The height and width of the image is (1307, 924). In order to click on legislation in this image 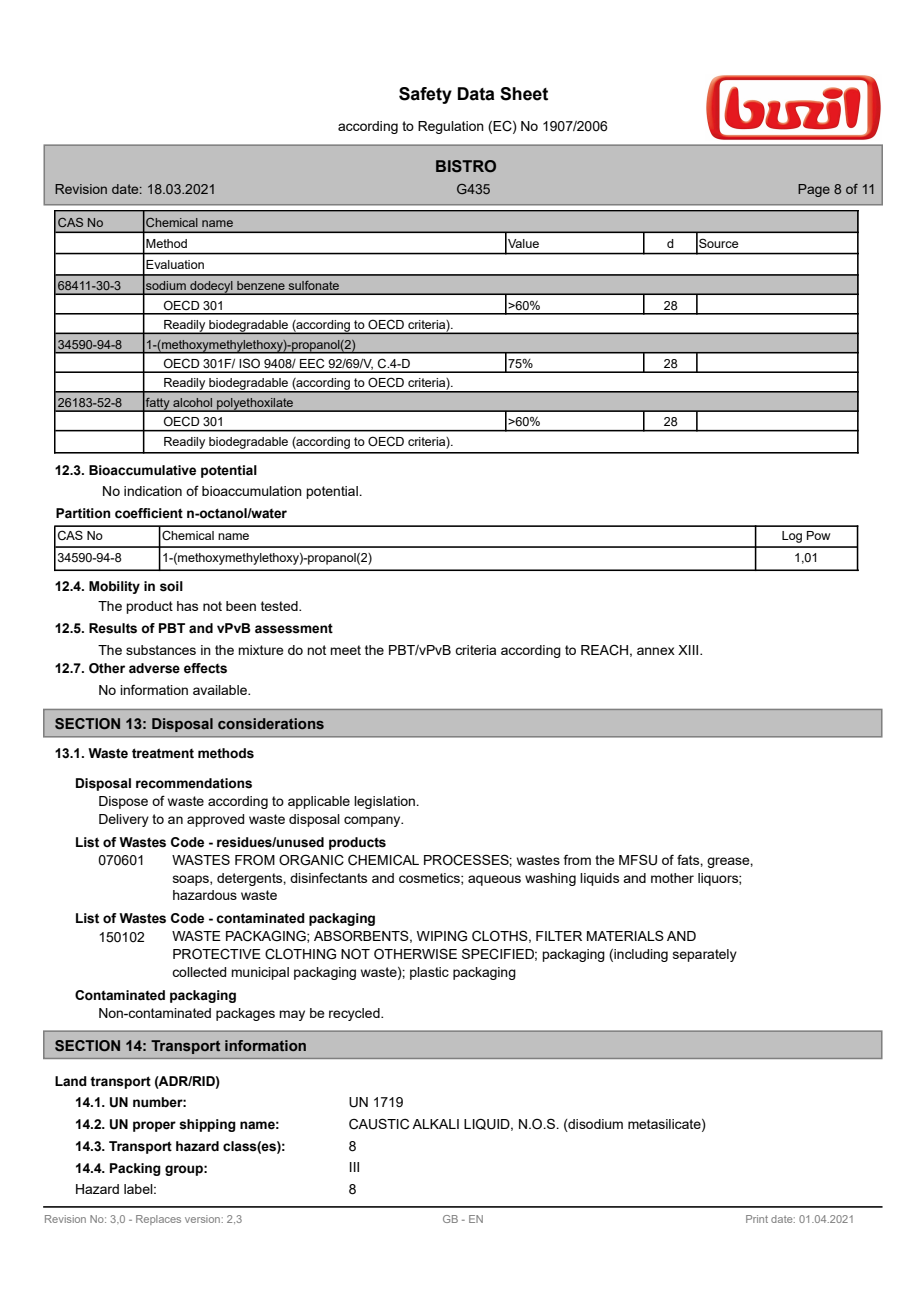, I will do `click(385, 802)`.
